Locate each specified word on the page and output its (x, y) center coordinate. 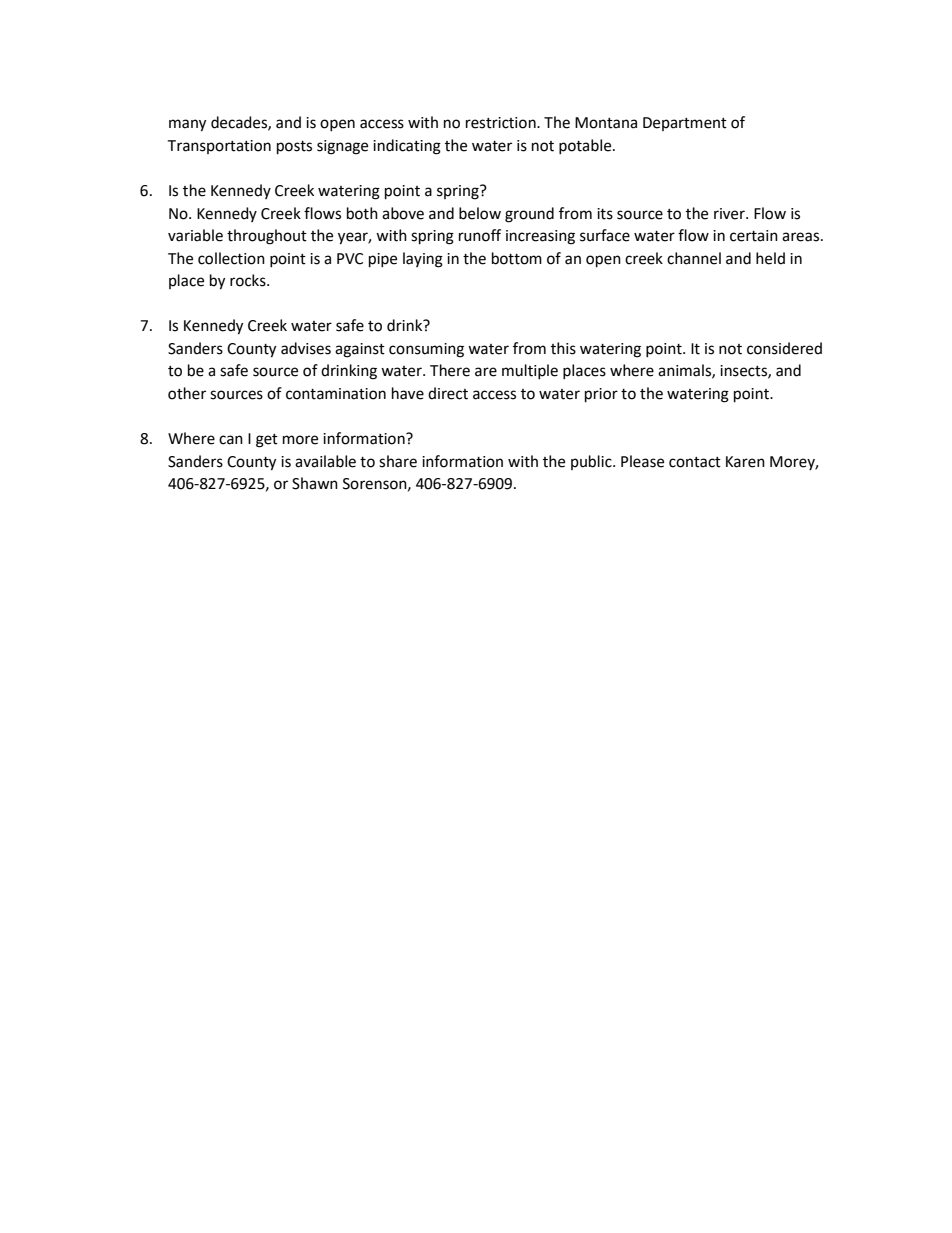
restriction (502, 123)
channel (694, 258)
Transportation (219, 147)
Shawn (315, 483)
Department (685, 124)
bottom (517, 258)
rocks (249, 280)
